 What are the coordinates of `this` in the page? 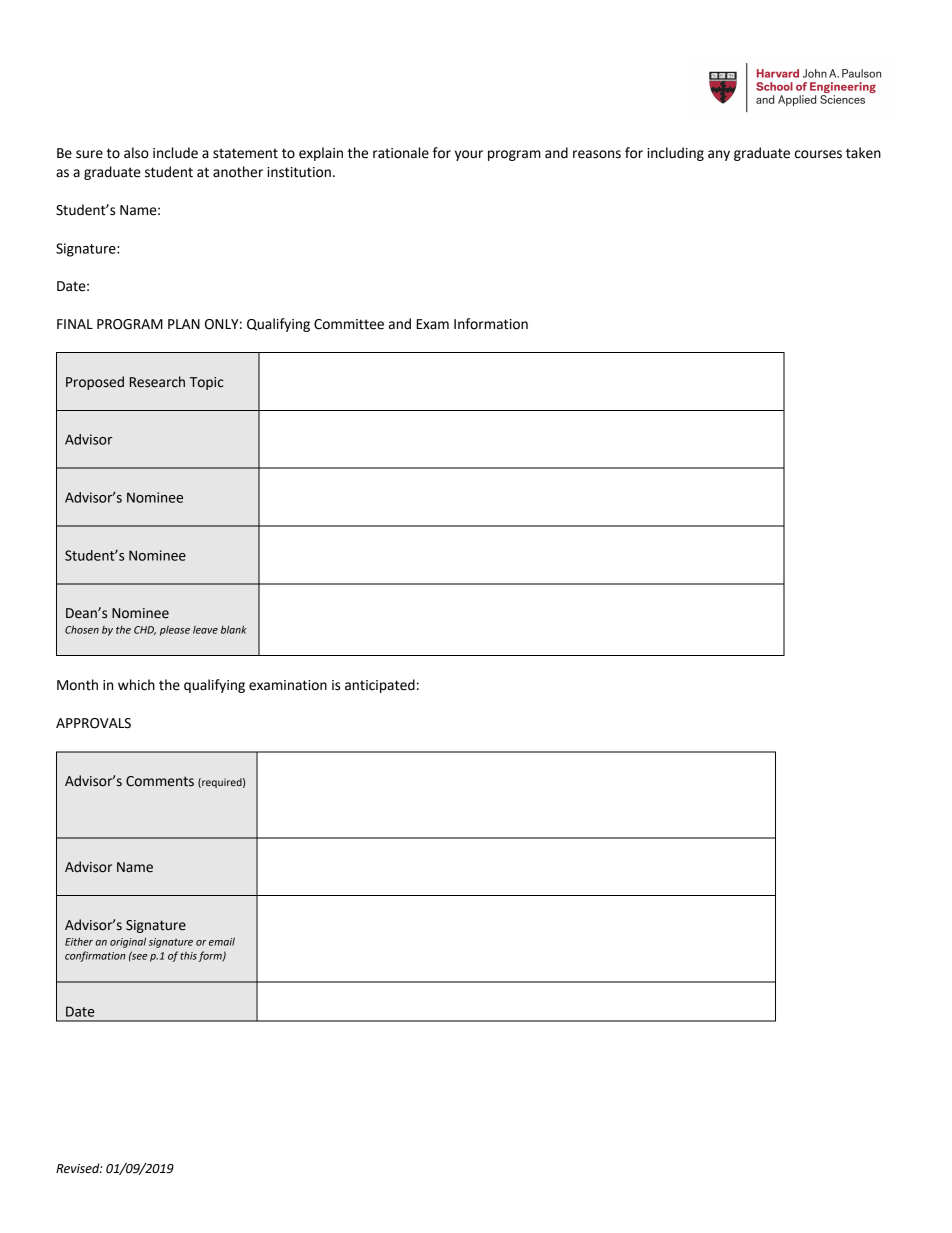 It's located at (188, 956).
